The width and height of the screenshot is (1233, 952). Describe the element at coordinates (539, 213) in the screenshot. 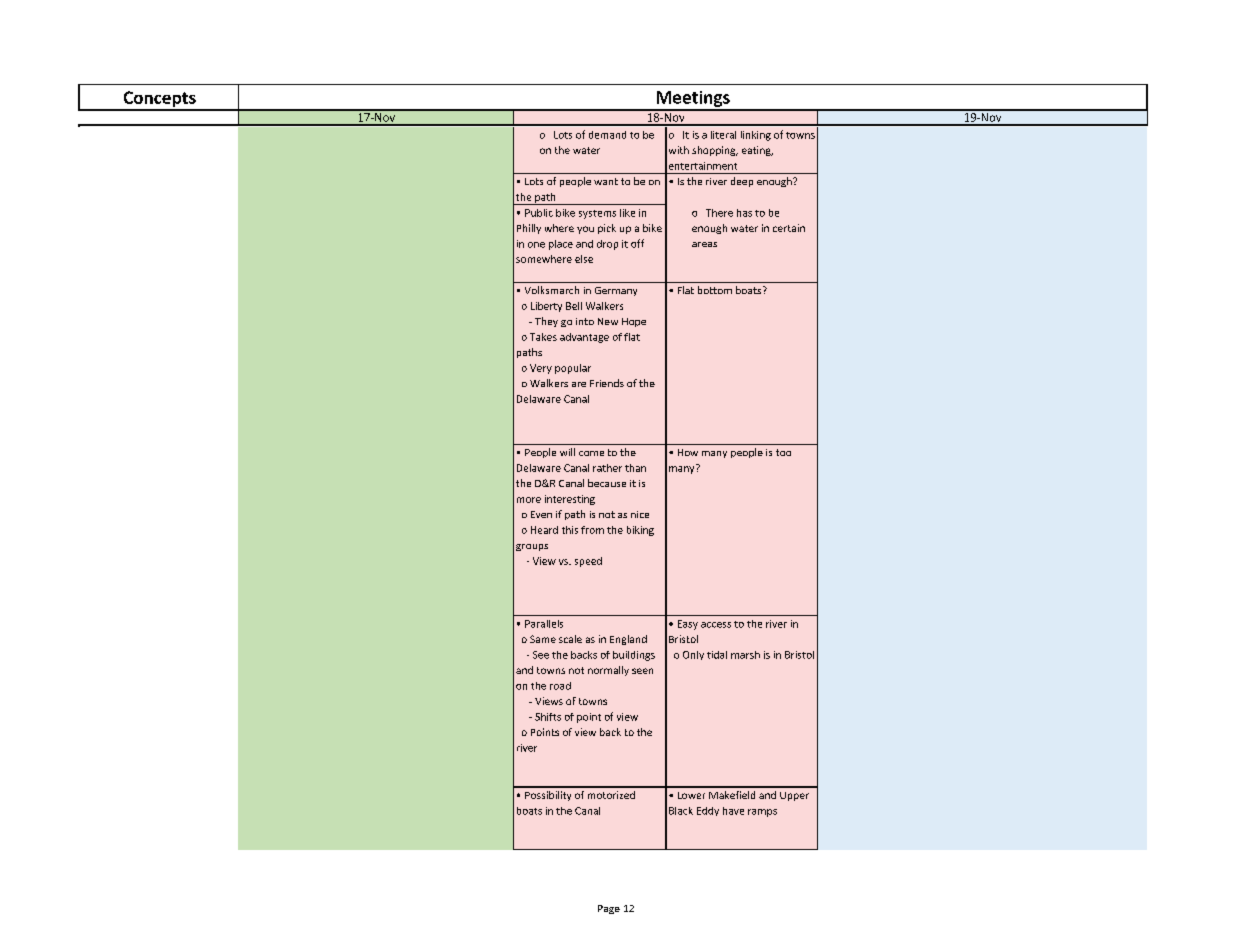

I see `Public` at that location.
